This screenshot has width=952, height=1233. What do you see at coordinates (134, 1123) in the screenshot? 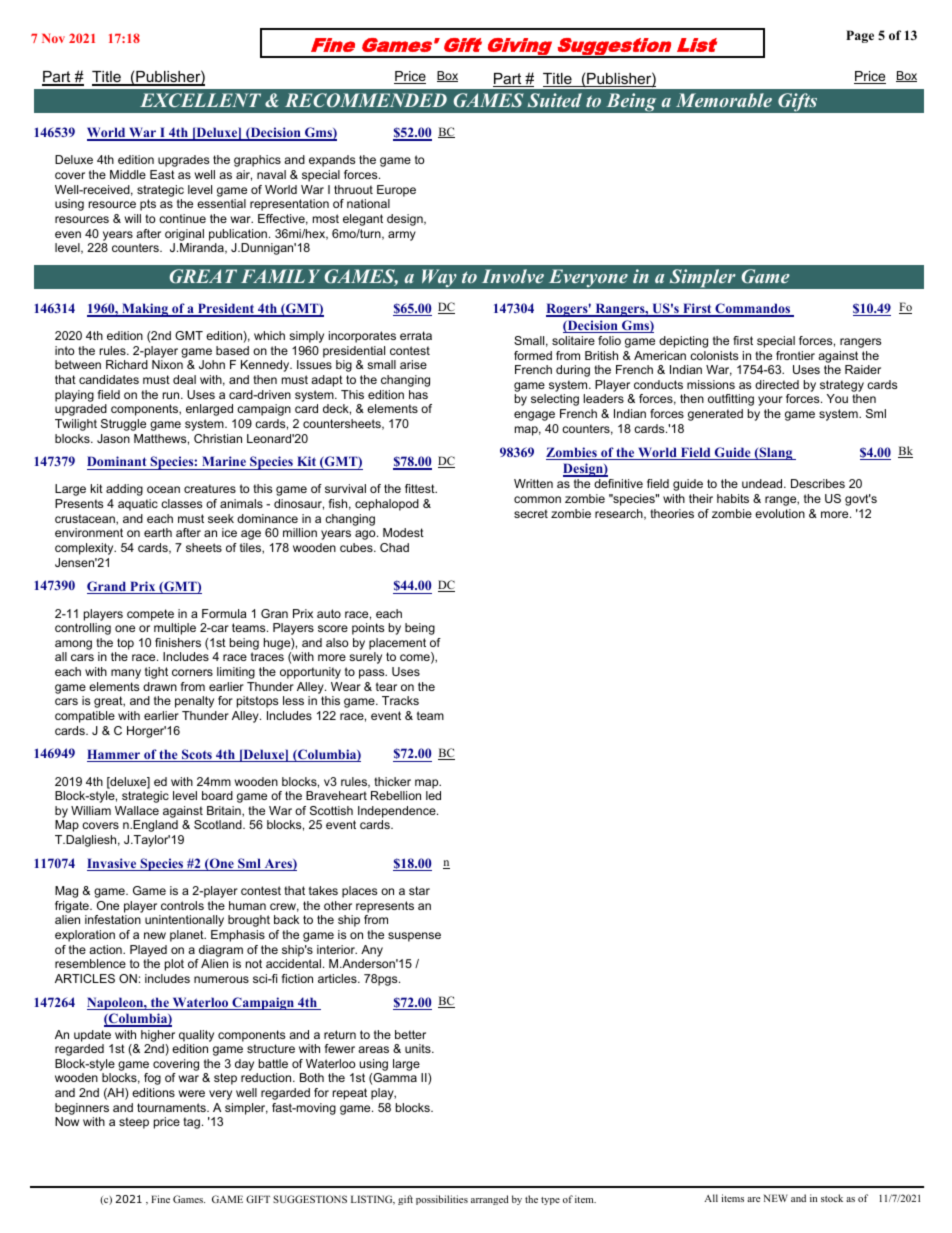
I see `steep` at bounding box center [134, 1123].
